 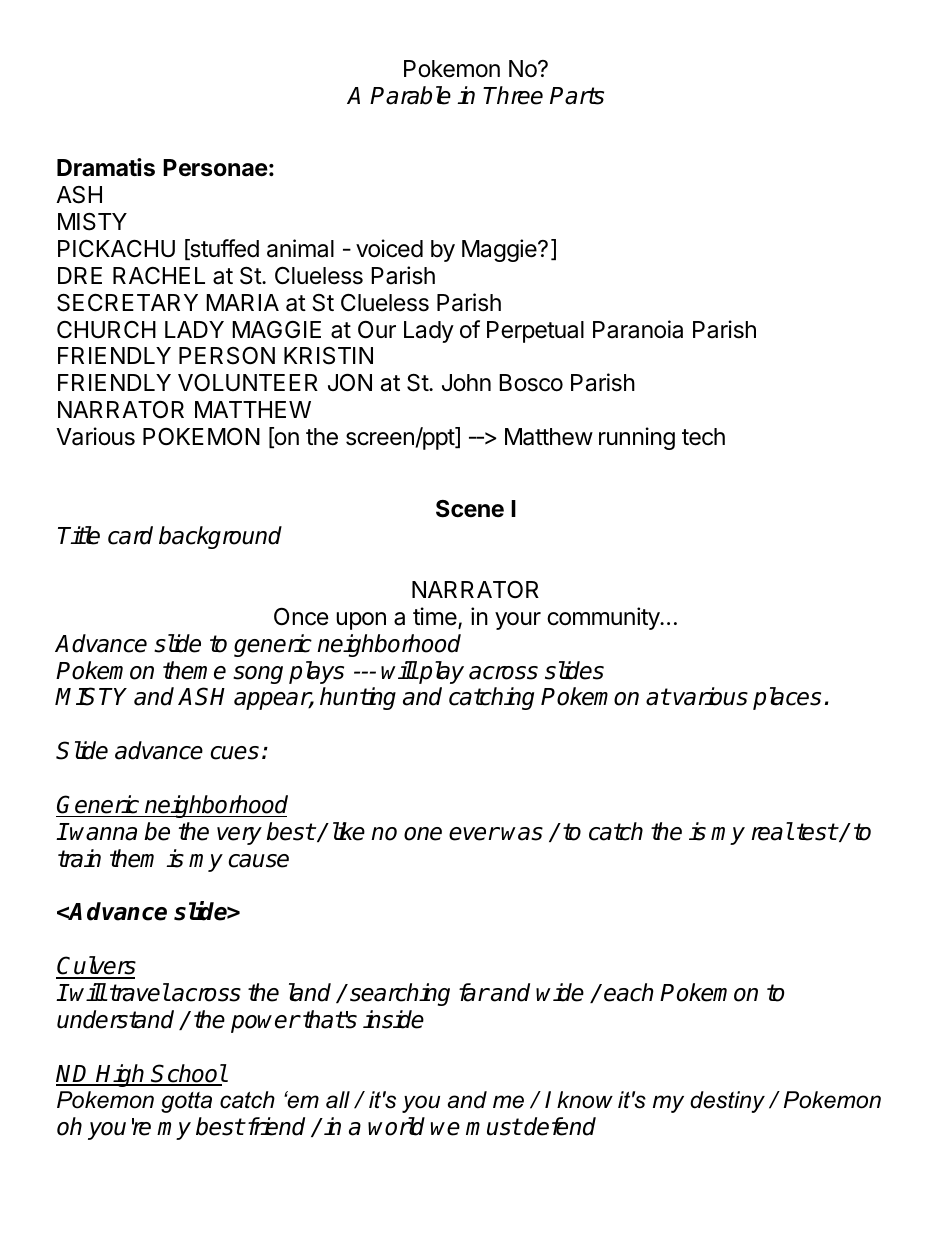 What do you see at coordinates (577, 96) in the page?
I see `Parts` at bounding box center [577, 96].
